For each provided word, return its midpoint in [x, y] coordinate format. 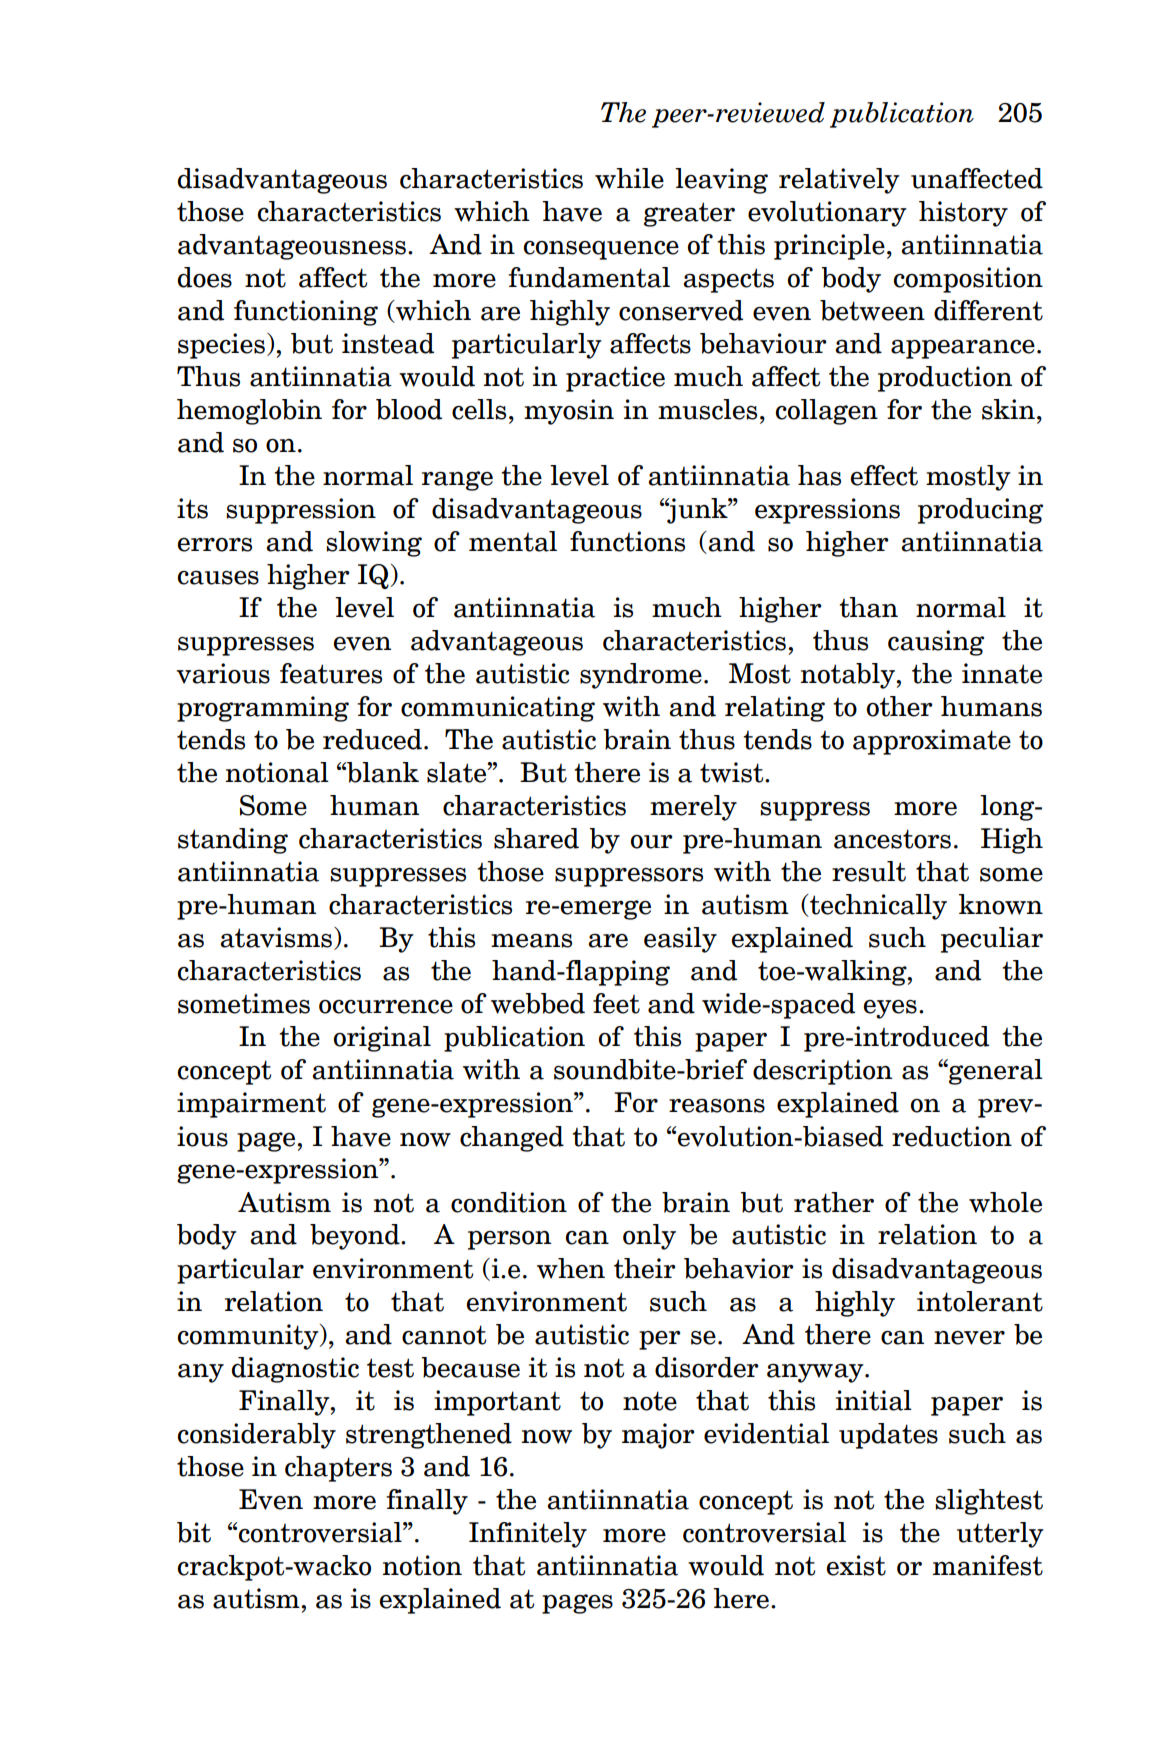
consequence [601, 250]
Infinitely [528, 1535]
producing [980, 511]
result [869, 871]
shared [536, 838]
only [649, 1237]
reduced [372, 739]
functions [627, 541]
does [205, 277]
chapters [338, 1469]
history [963, 214]
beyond [356, 1237]
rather [834, 1202]
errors [215, 545]
